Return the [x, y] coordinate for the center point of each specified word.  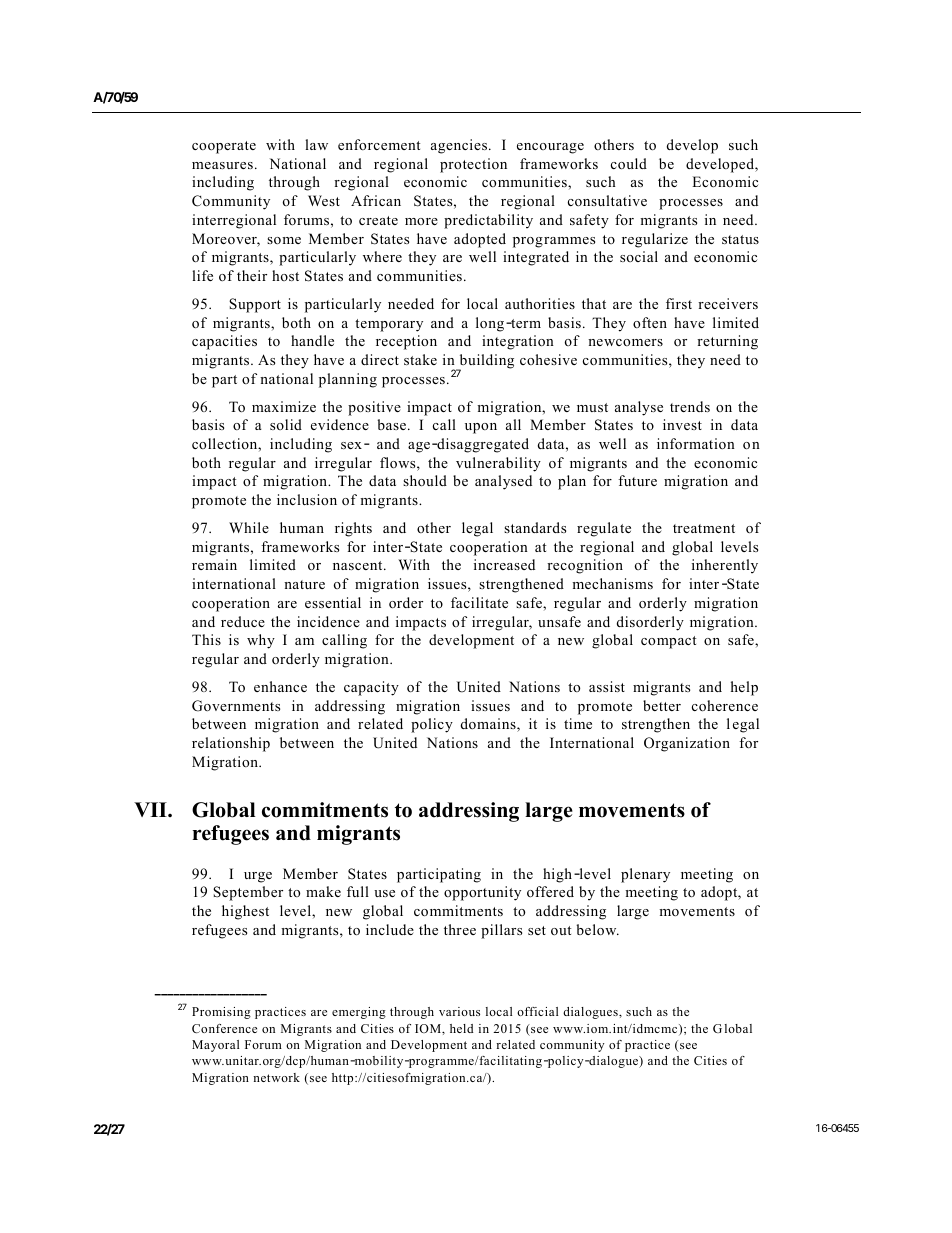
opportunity [482, 893]
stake [420, 359]
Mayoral [215, 1046]
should [425, 480]
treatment [704, 528]
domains [489, 725]
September [248, 893]
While [249, 527]
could [629, 163]
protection [473, 165]
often [650, 322]
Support [255, 305]
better [662, 705]
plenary [645, 875]
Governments [236, 706]
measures [222, 165]
